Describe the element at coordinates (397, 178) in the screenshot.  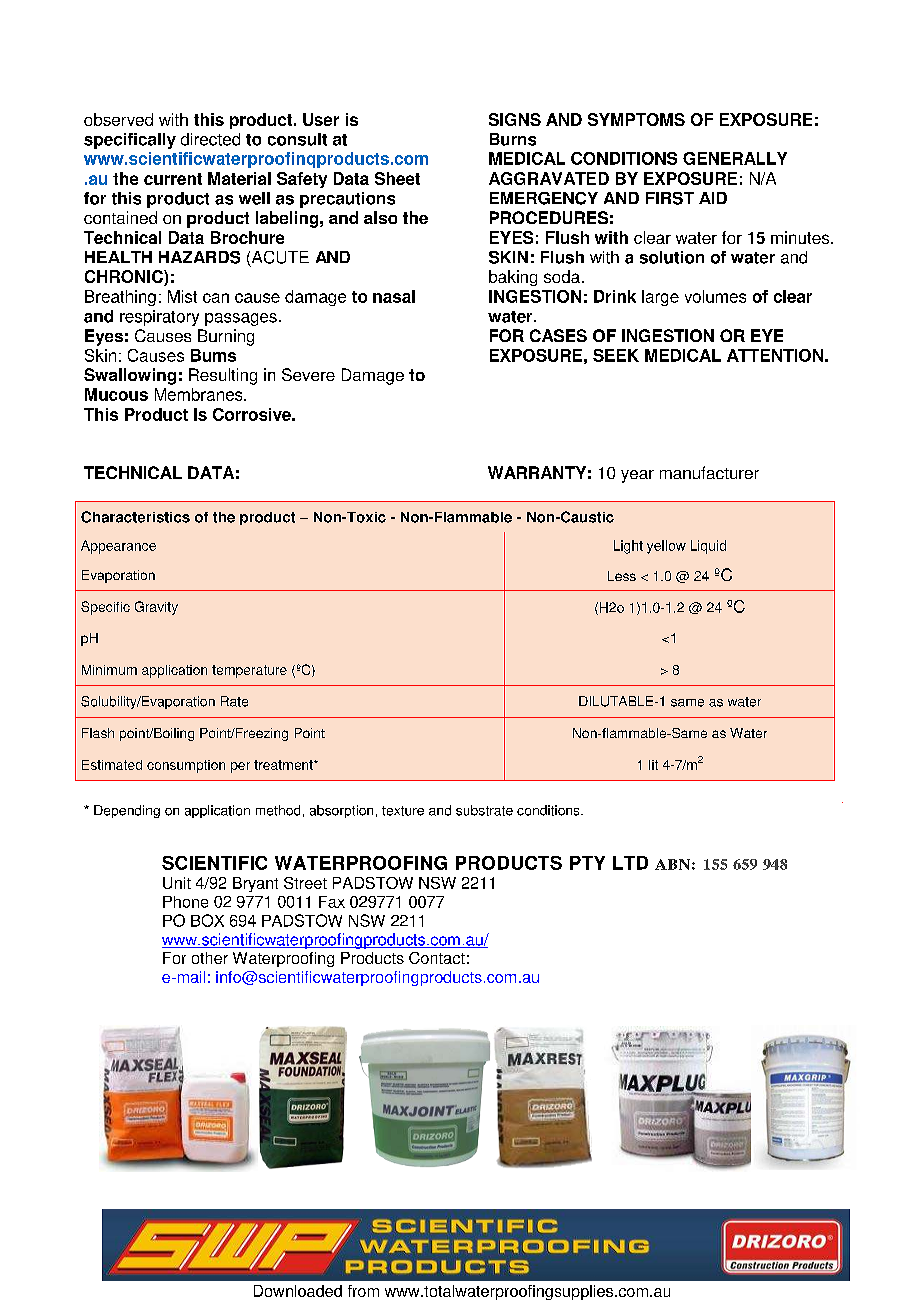
I see `Sheet` at that location.
